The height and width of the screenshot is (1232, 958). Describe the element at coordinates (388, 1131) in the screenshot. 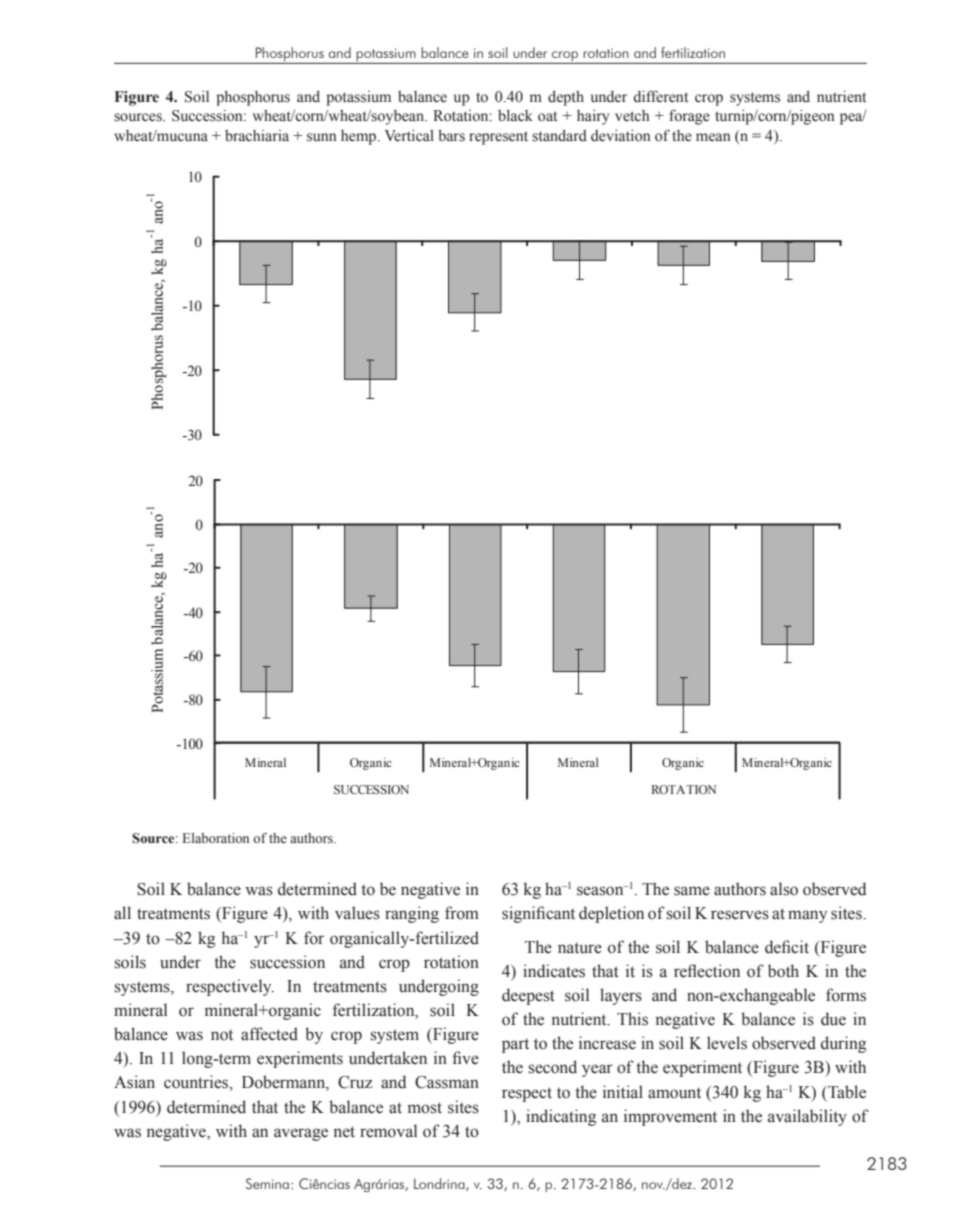

I see `removal` at that location.
